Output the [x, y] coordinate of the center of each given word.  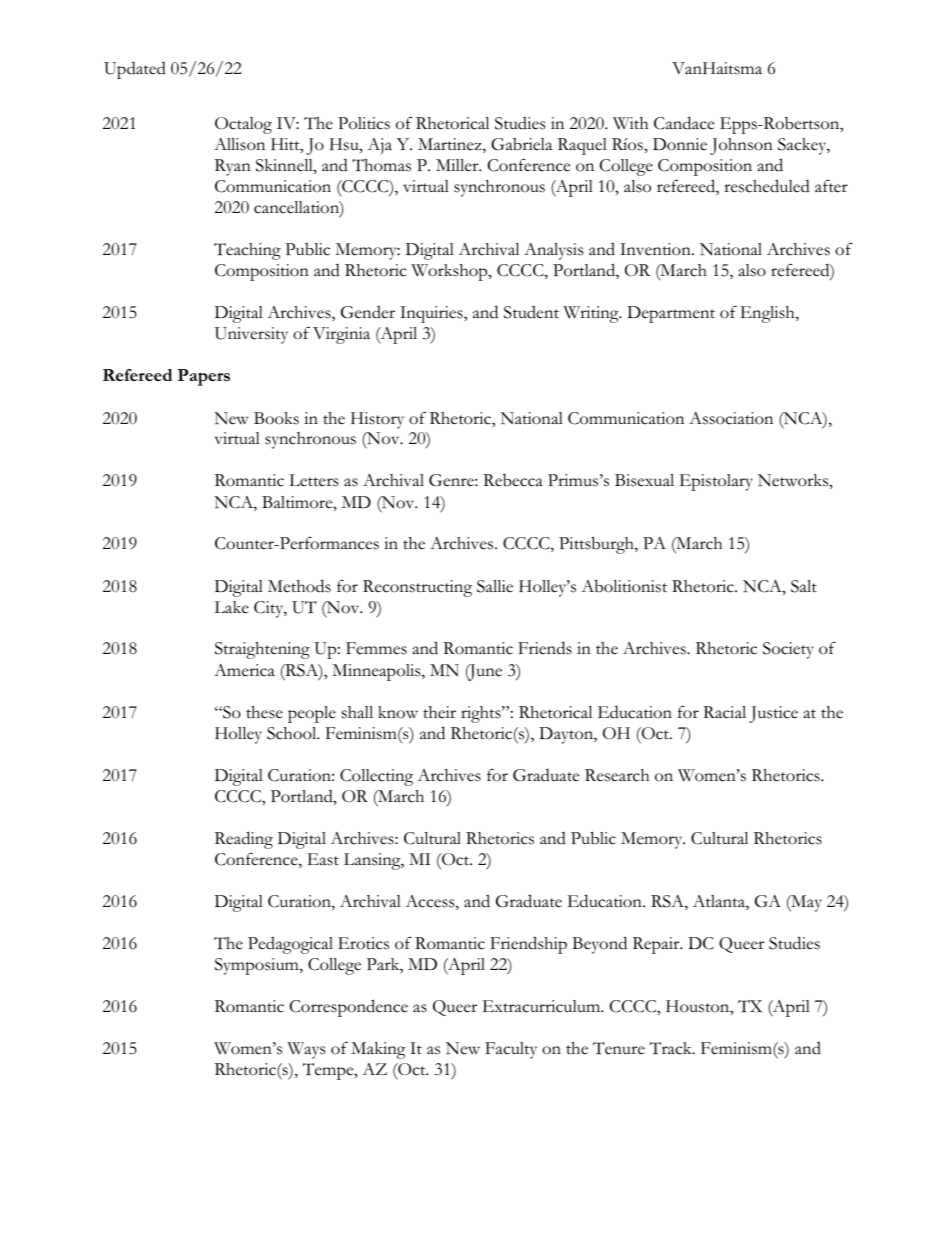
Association [731, 418]
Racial [724, 712]
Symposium [258, 966]
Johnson [741, 146]
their [439, 712]
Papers [203, 377]
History [377, 420]
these [264, 712]
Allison [239, 144]
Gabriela [521, 144]
